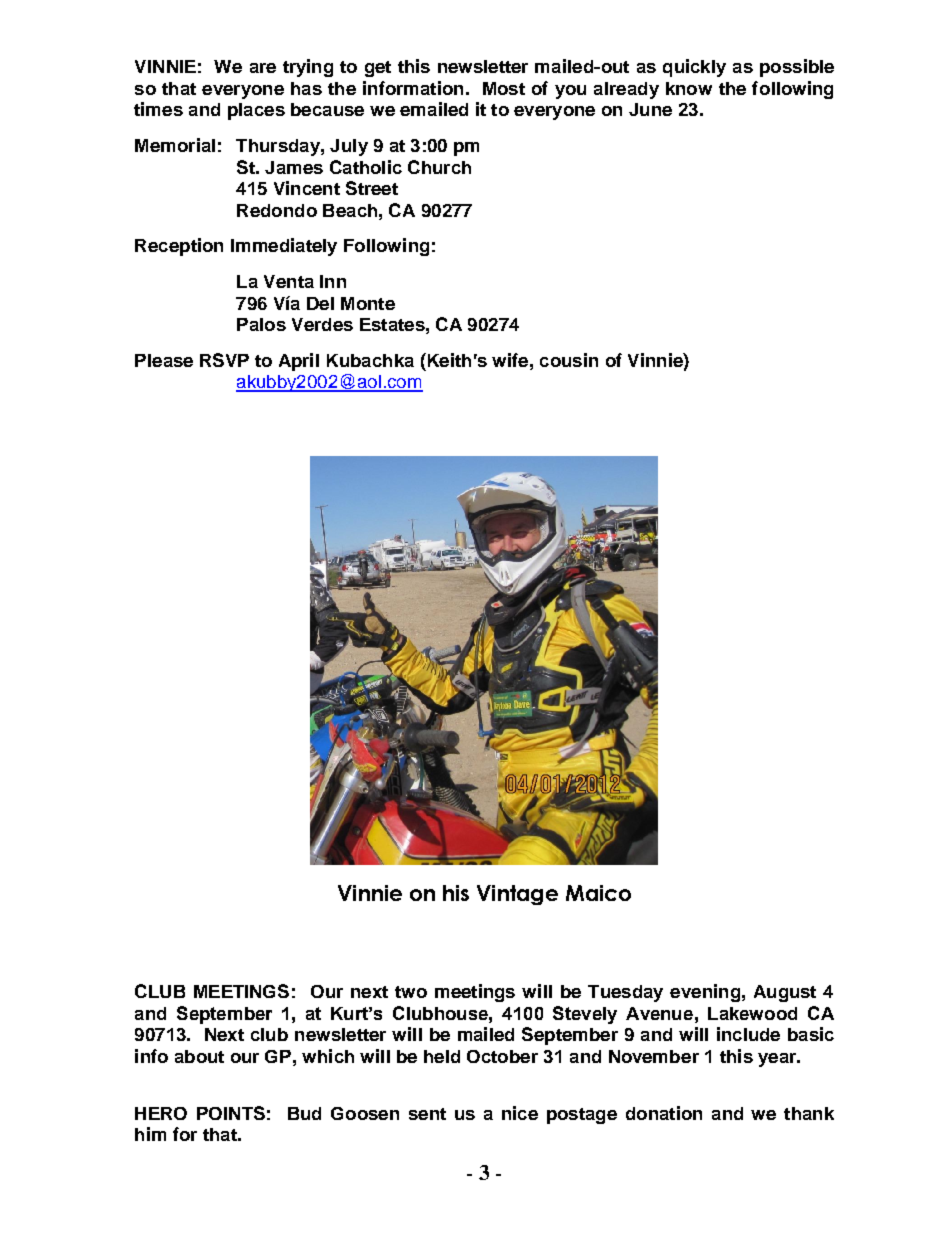 The image size is (952, 1233). I want to click on know, so click(689, 88).
